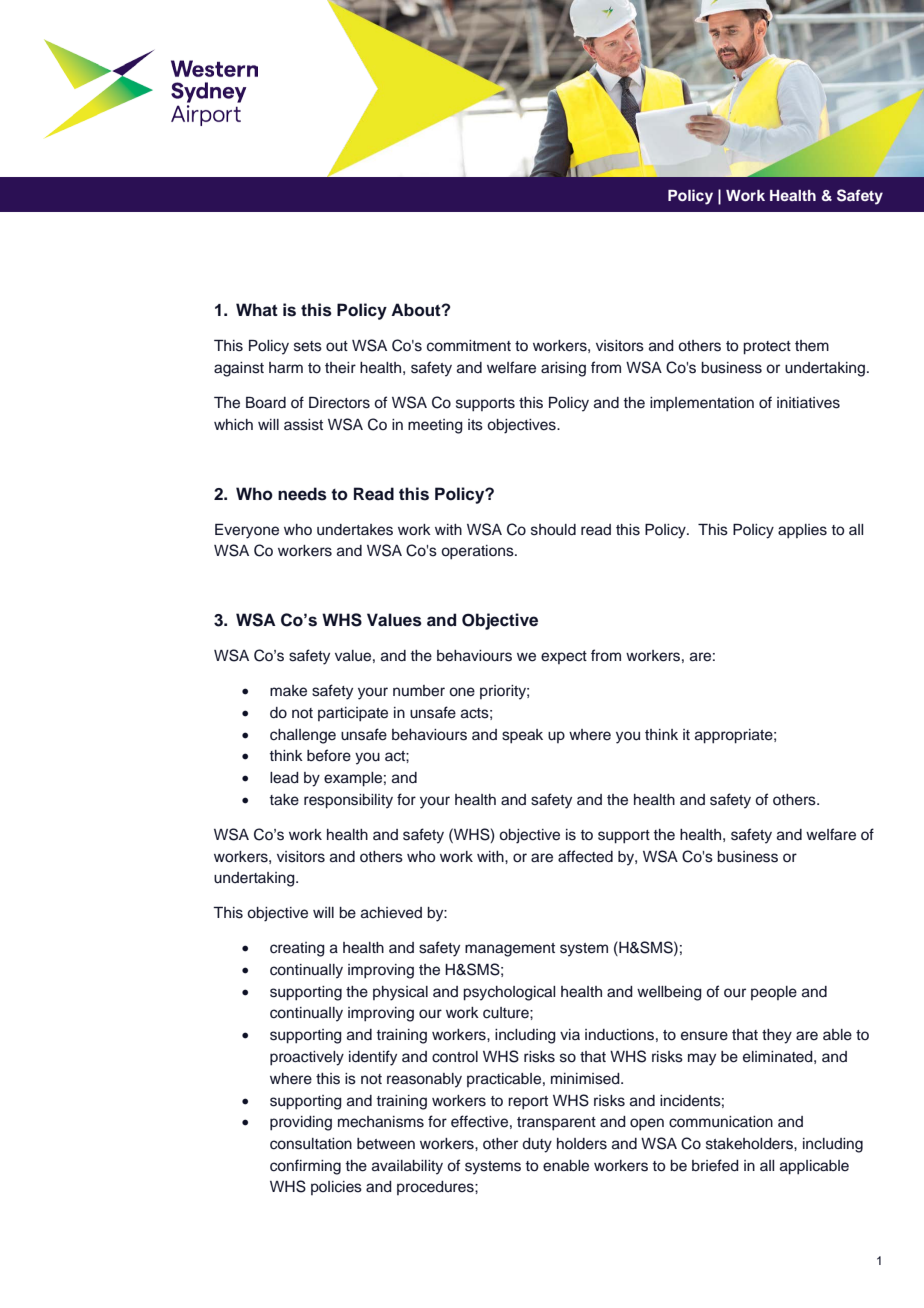  I want to click on management, so click(510, 950).
